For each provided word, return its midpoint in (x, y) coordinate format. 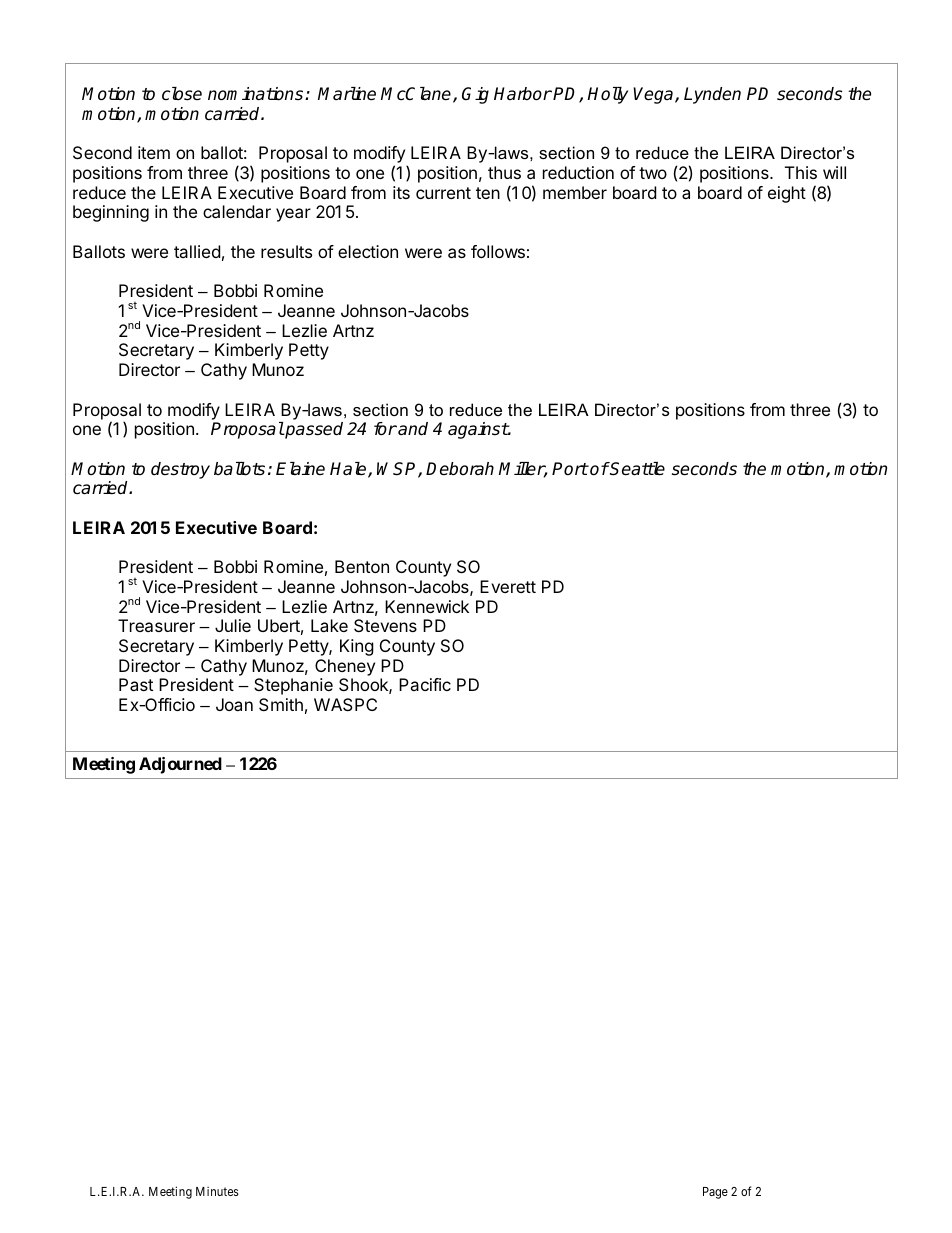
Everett (508, 586)
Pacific (425, 684)
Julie (233, 625)
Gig (475, 95)
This (801, 172)
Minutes (217, 1191)
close (182, 94)
